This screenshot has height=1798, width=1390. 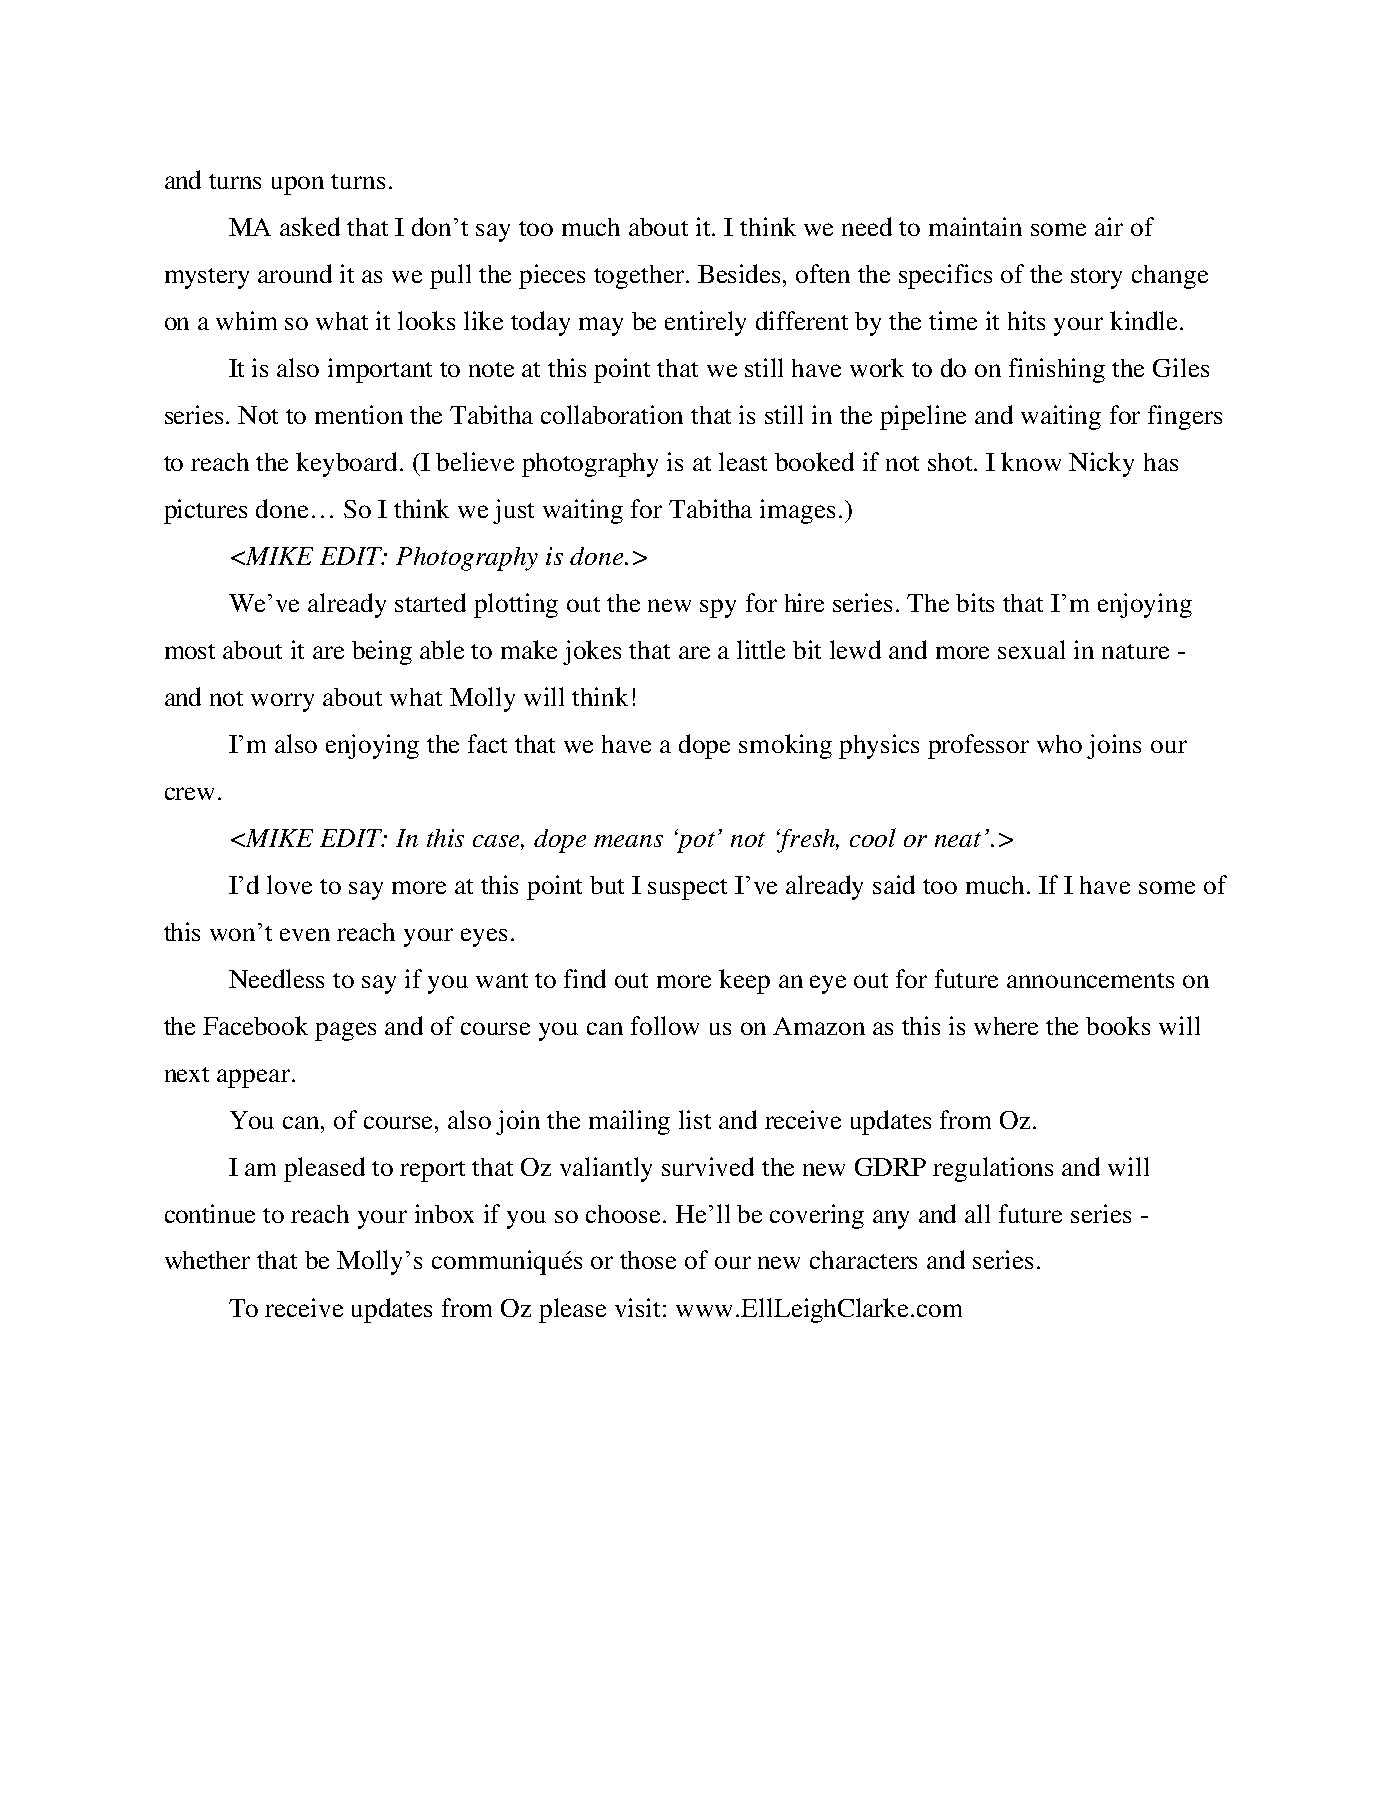 What do you see at coordinates (1109, 226) in the screenshot?
I see `air` at bounding box center [1109, 226].
